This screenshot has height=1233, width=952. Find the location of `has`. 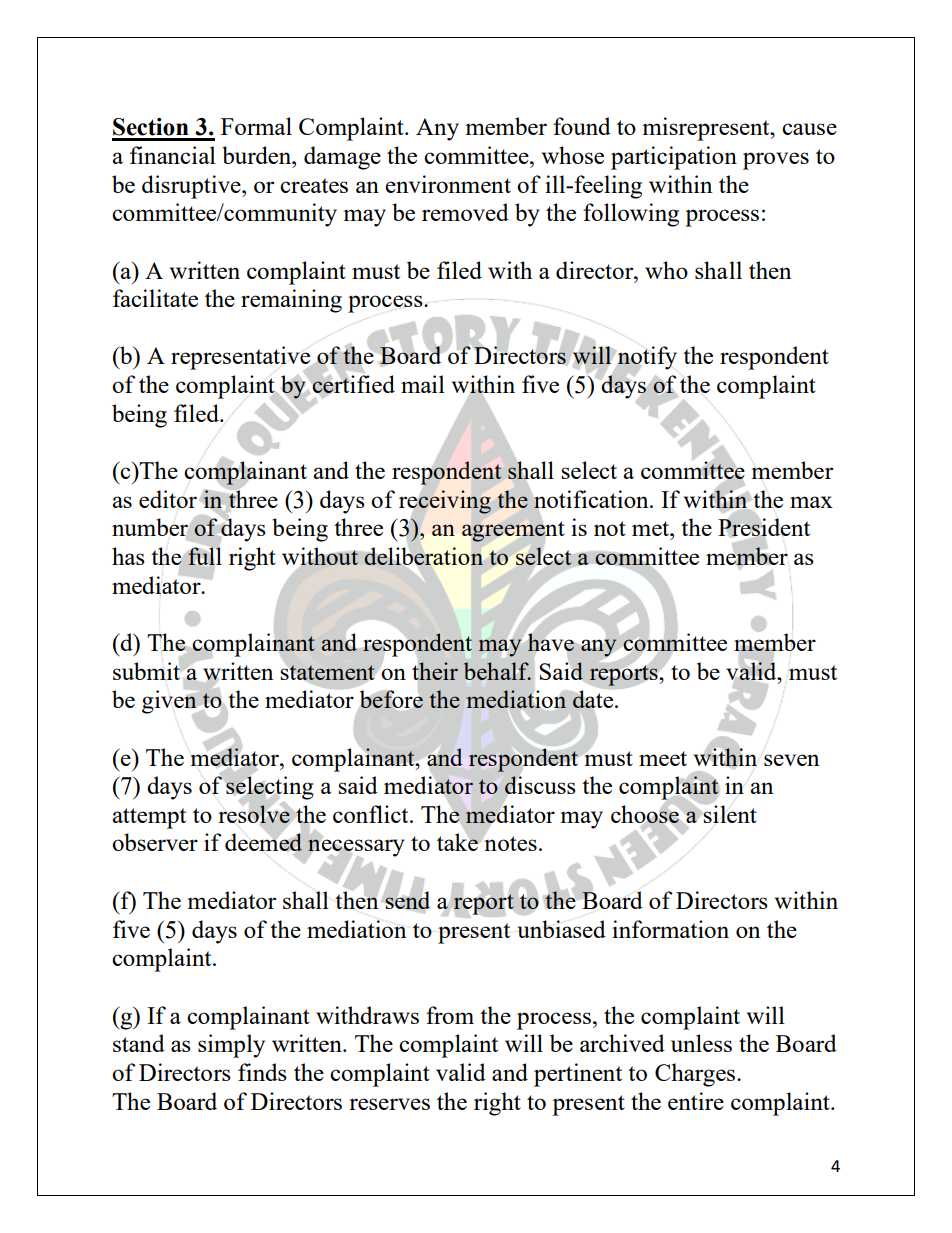

has is located at coordinates (128, 556).
